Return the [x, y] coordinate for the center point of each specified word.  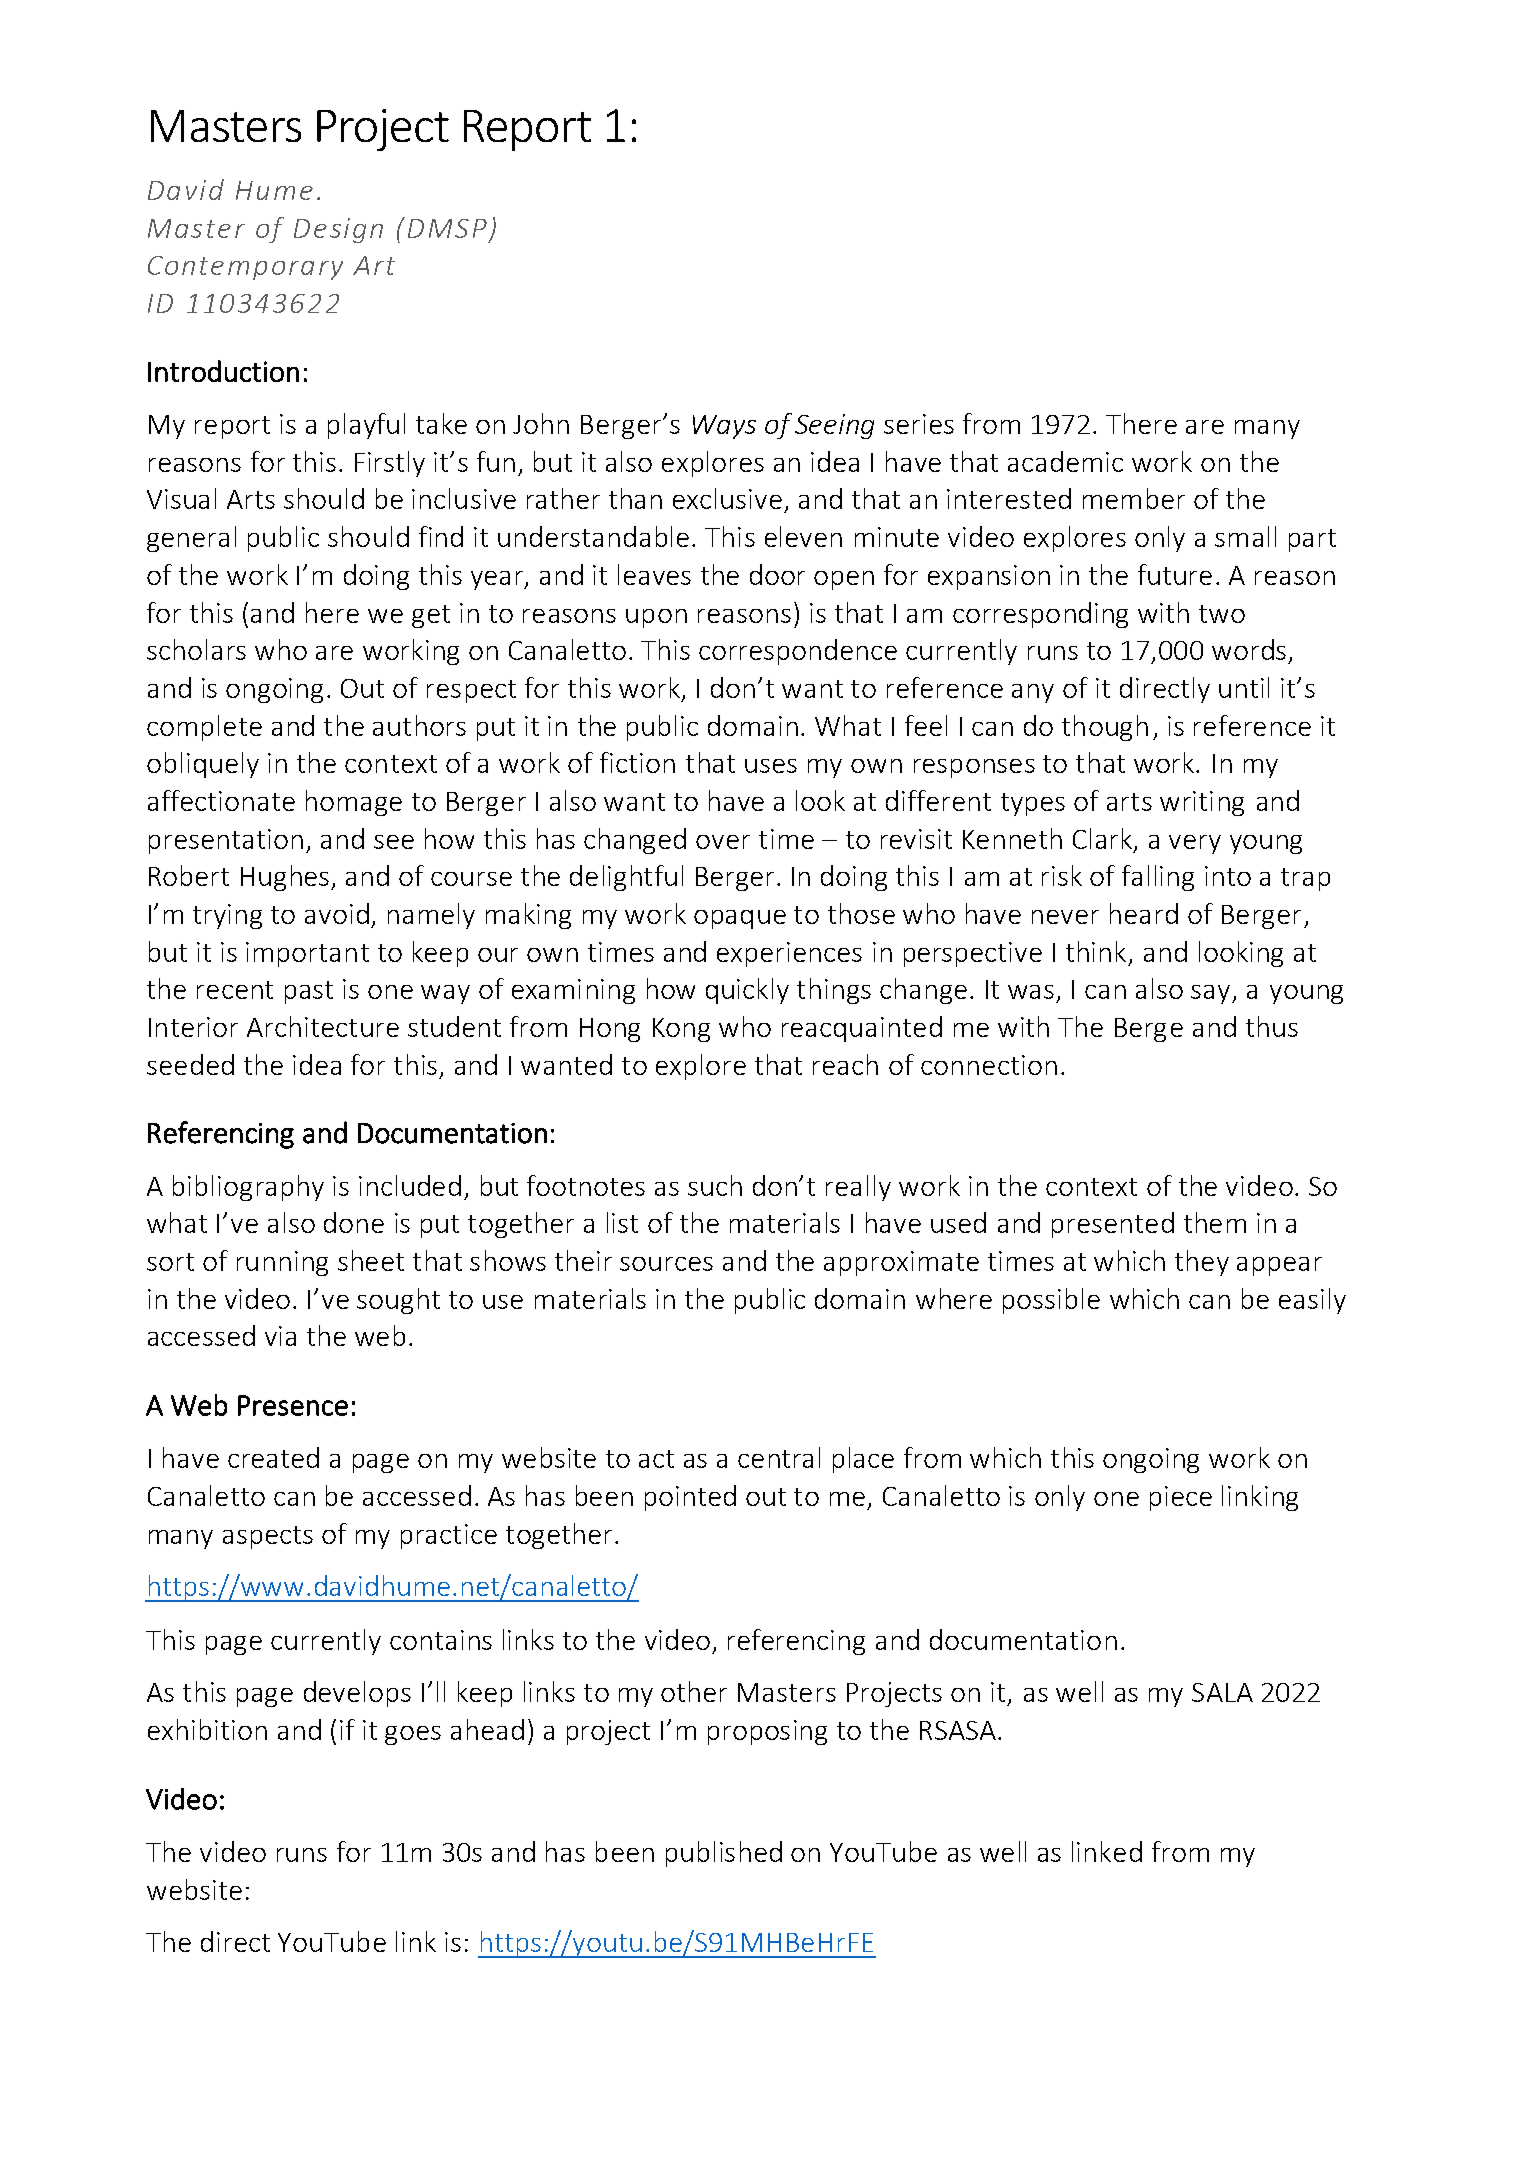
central [779, 1457]
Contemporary [245, 268]
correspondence [798, 652]
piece [1181, 1498]
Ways [724, 427]
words [1249, 649]
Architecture [323, 1026]
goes [413, 1735]
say [1212, 994]
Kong [681, 1030]
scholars [196, 649]
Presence [293, 1405]
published [724, 1854]
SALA [1222, 1692]
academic [1065, 461]
